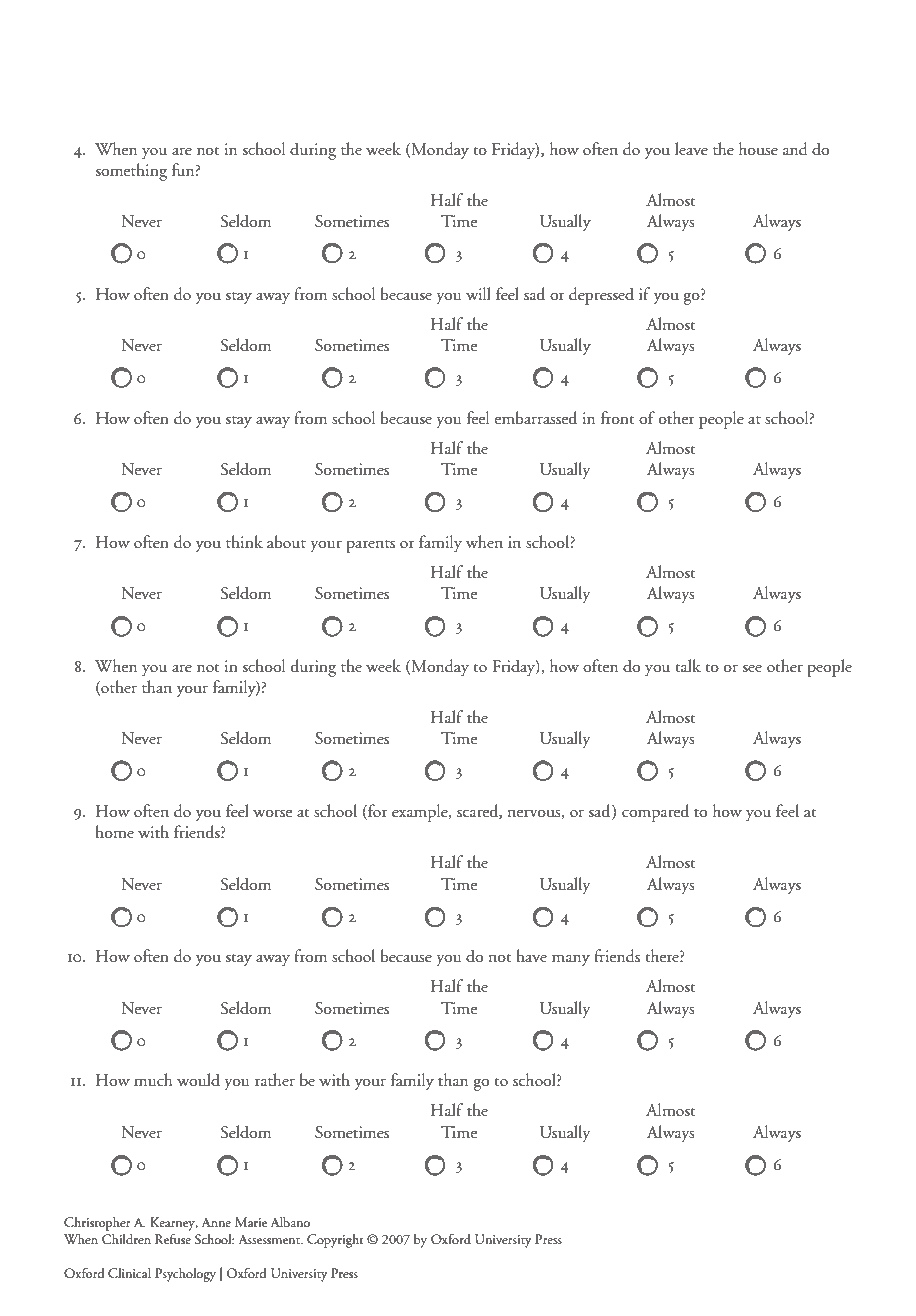 This screenshot has width=916, height=1316. Describe the element at coordinates (478, 293) in the screenshot. I see `will` at that location.
